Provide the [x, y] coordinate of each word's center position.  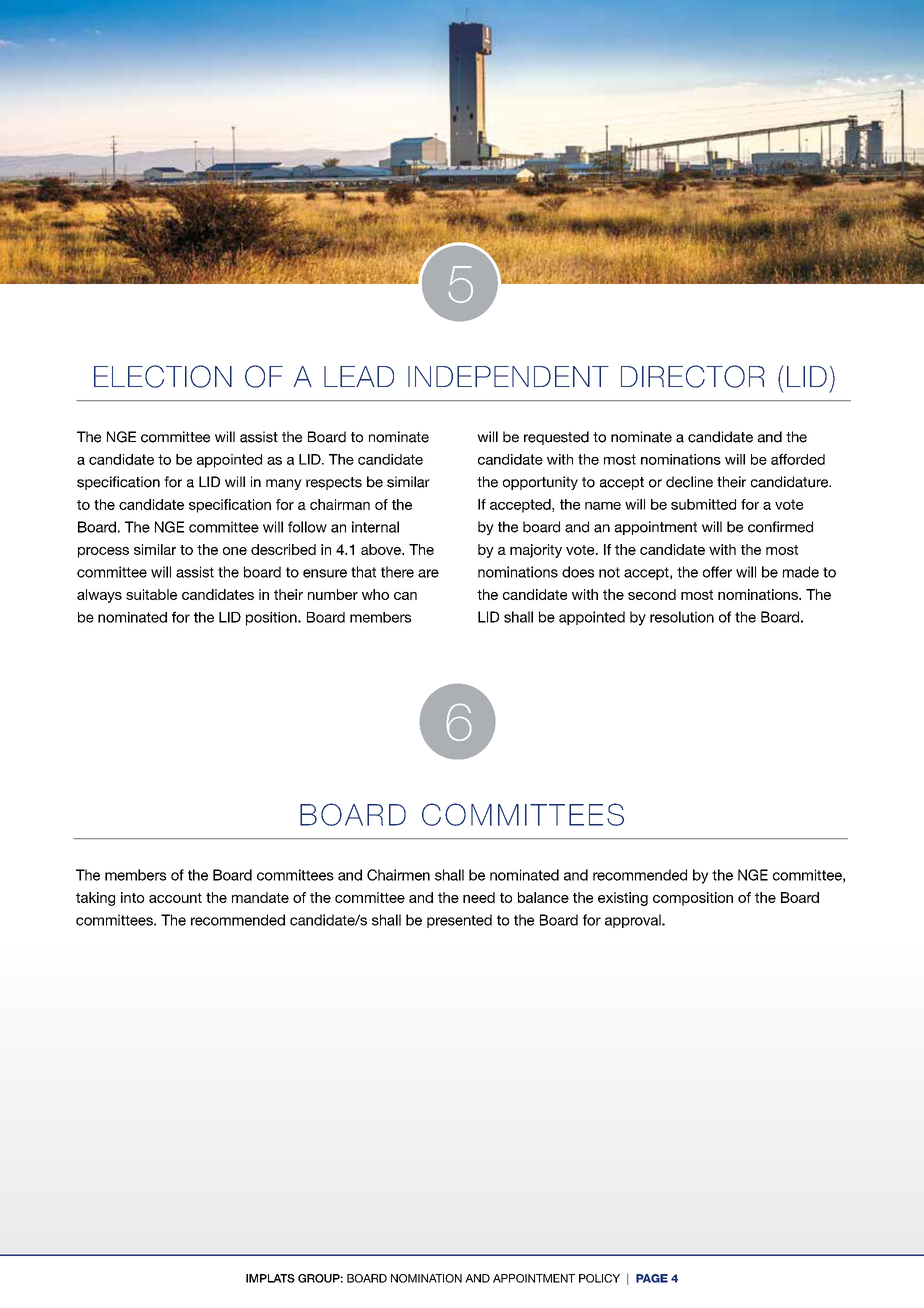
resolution [682, 617]
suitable [151, 594]
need [479, 897]
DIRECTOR [693, 376]
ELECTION [163, 376]
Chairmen [398, 875]
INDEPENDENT [508, 376]
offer [717, 572]
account [175, 898]
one [235, 551]
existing [623, 899]
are [428, 573]
